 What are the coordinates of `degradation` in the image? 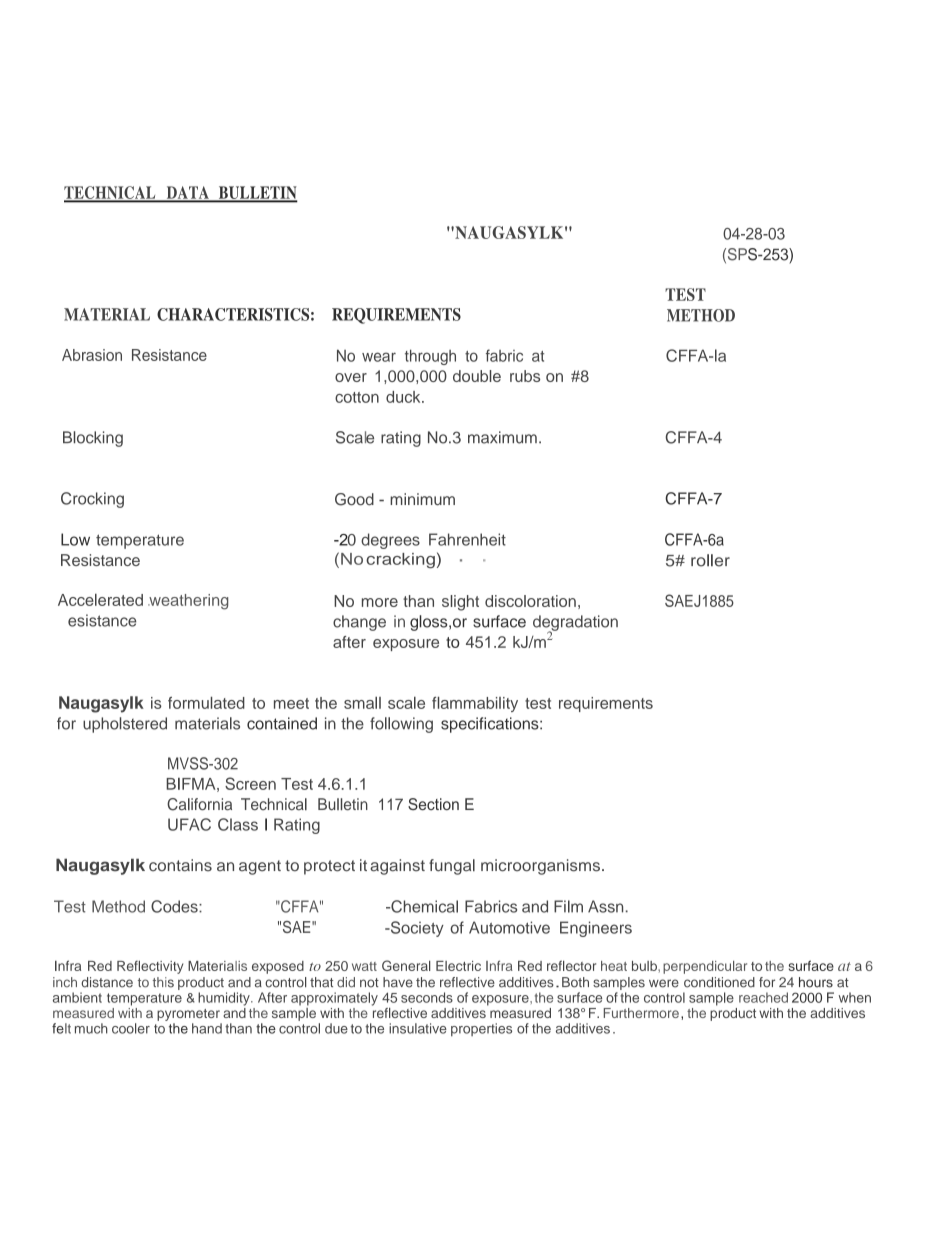 It's located at (575, 624).
